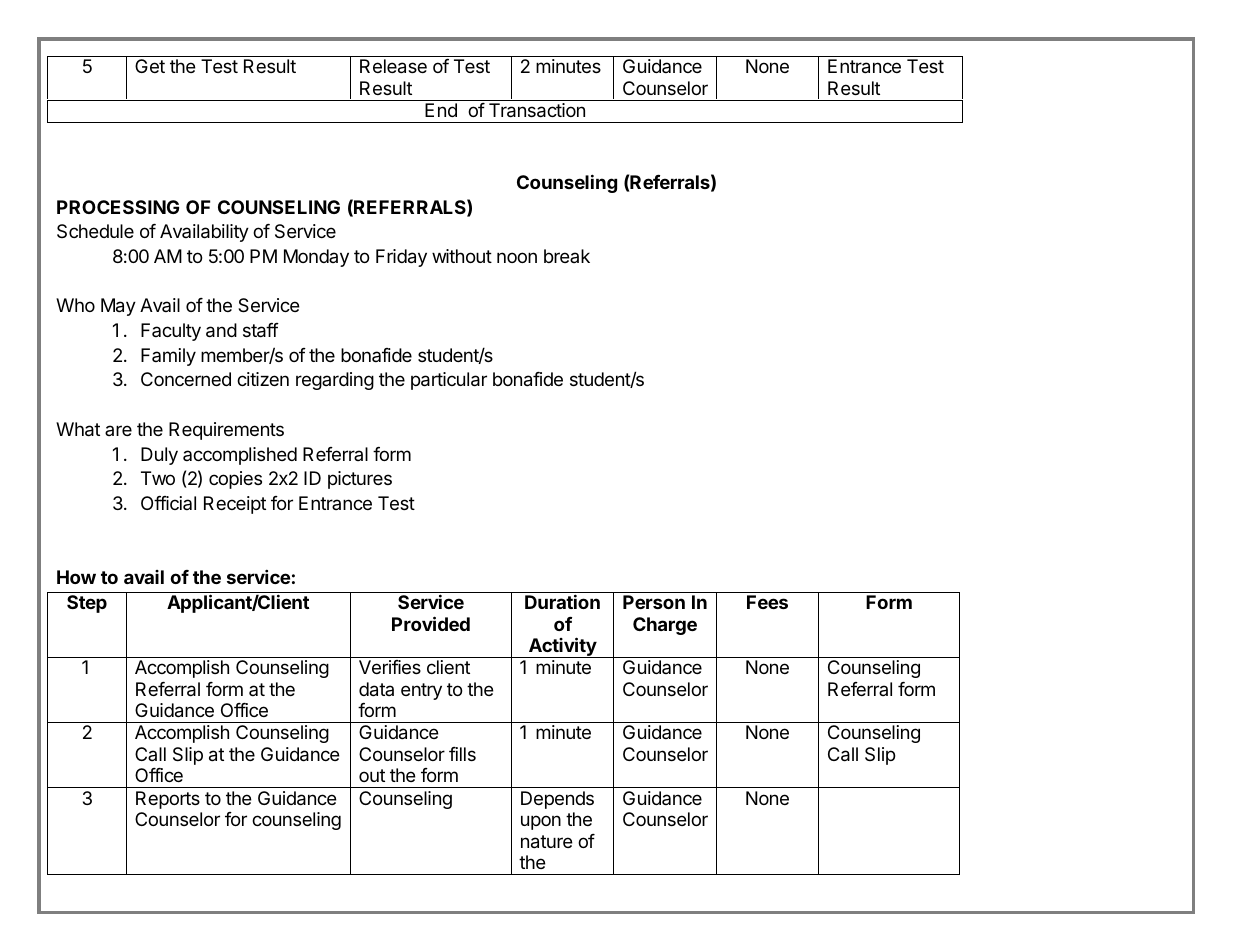 The image size is (1233, 952). What do you see at coordinates (654, 602) in the screenshot?
I see `Person` at bounding box center [654, 602].
